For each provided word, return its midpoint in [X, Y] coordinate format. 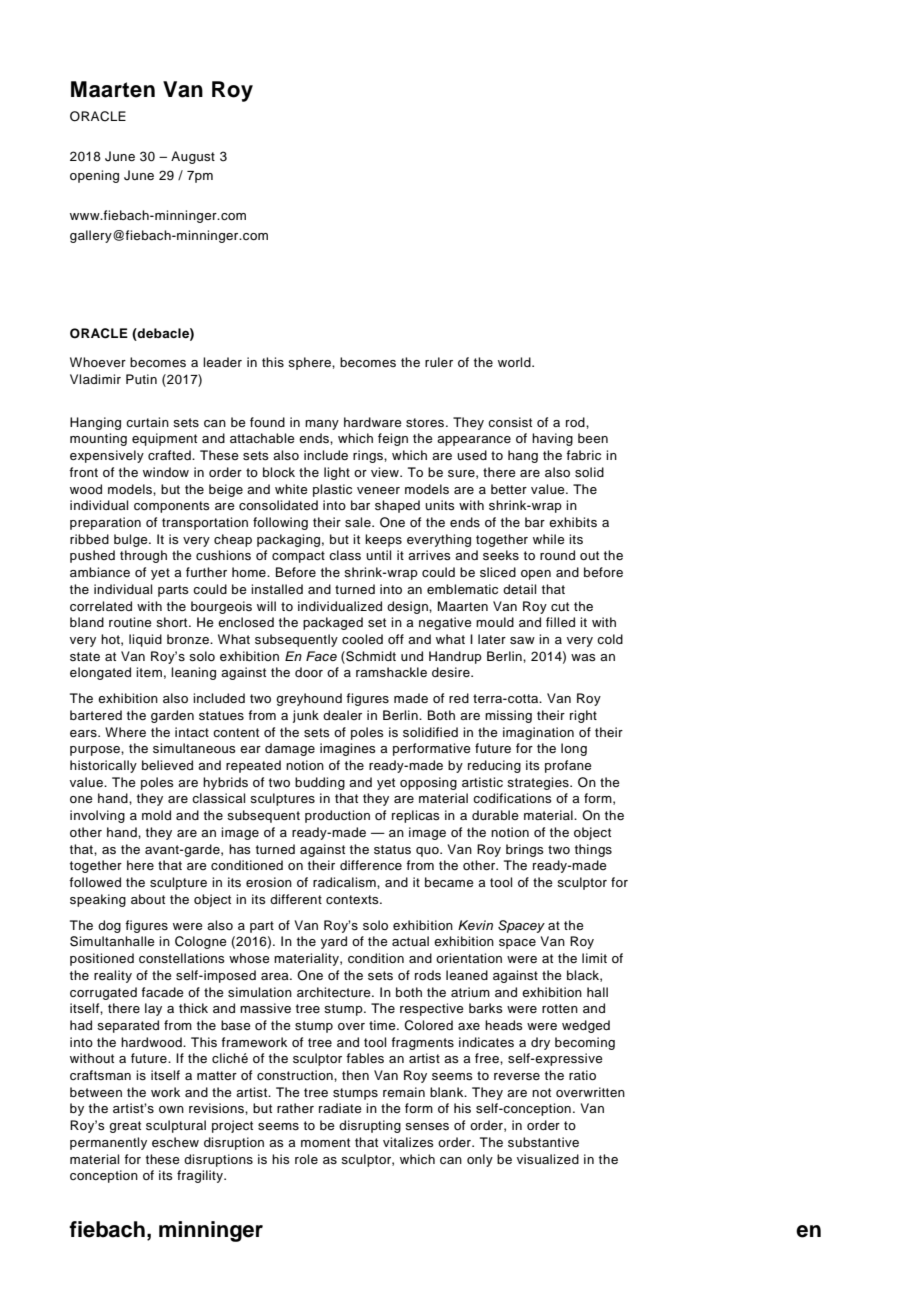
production [337, 816]
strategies [539, 783]
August [193, 157]
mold [156, 815]
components [172, 507]
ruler [439, 362]
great [125, 1127]
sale [359, 522]
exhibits [573, 522]
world [515, 362]
